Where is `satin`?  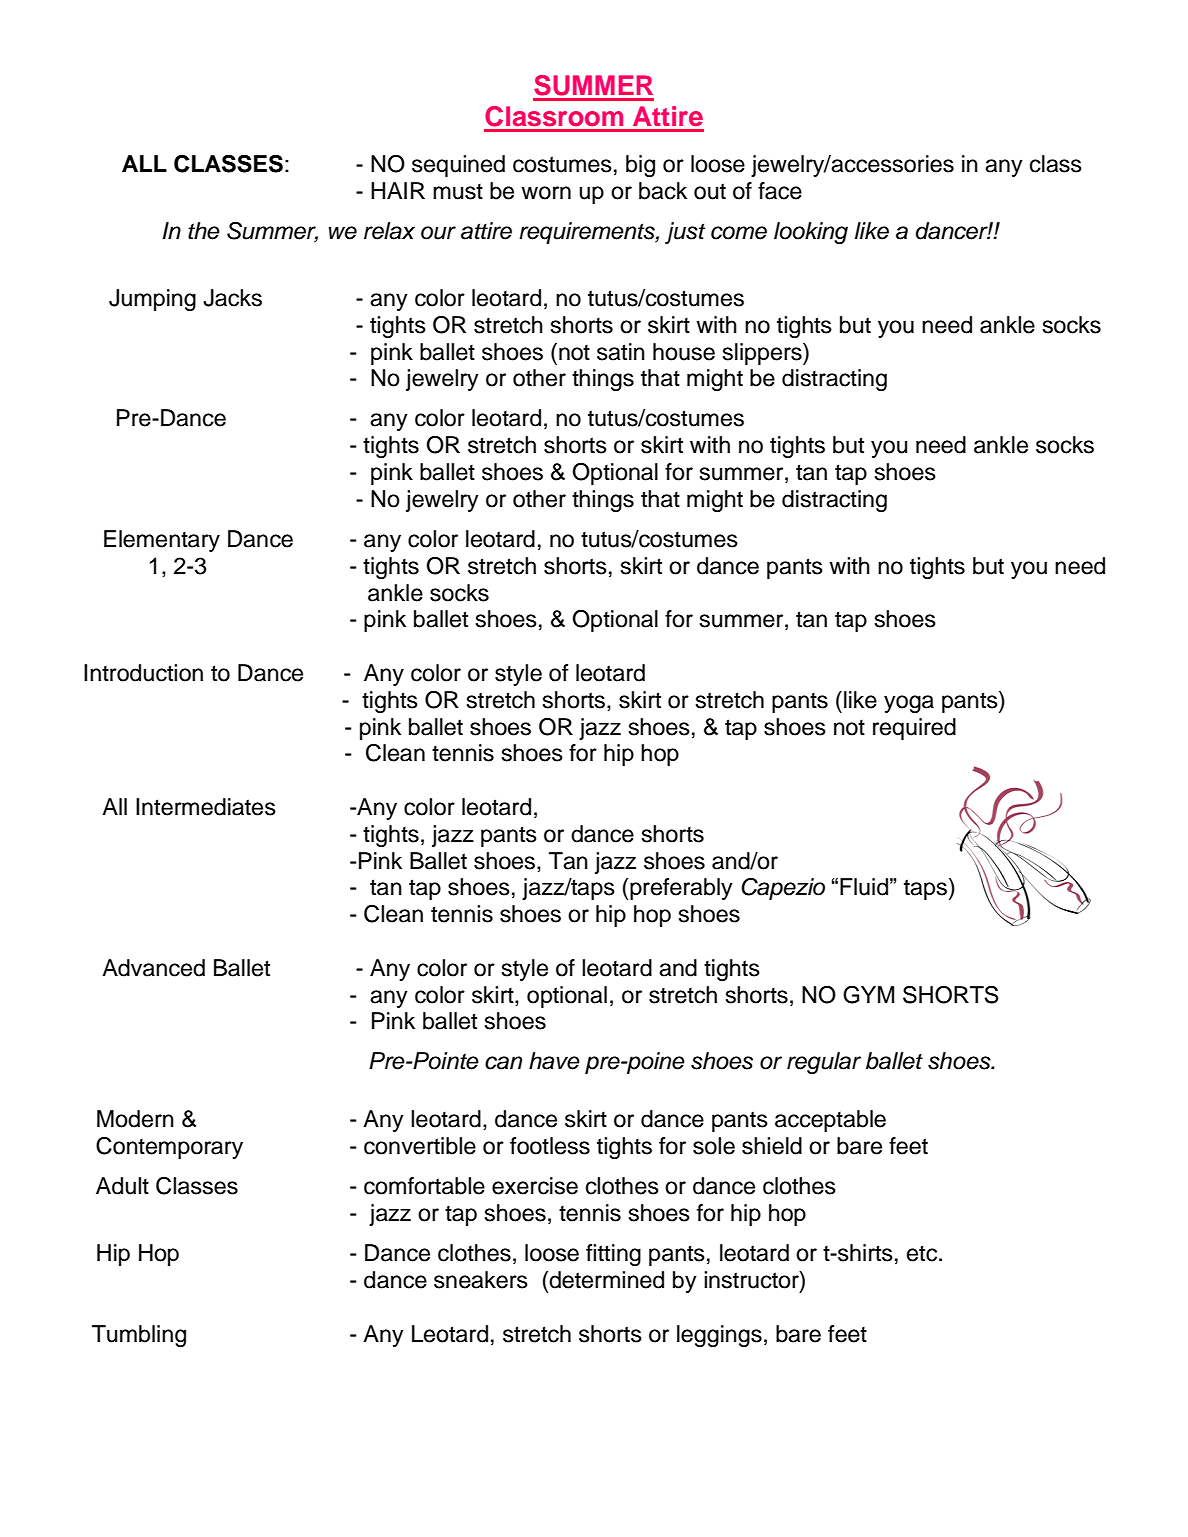 satin is located at coordinates (621, 352).
